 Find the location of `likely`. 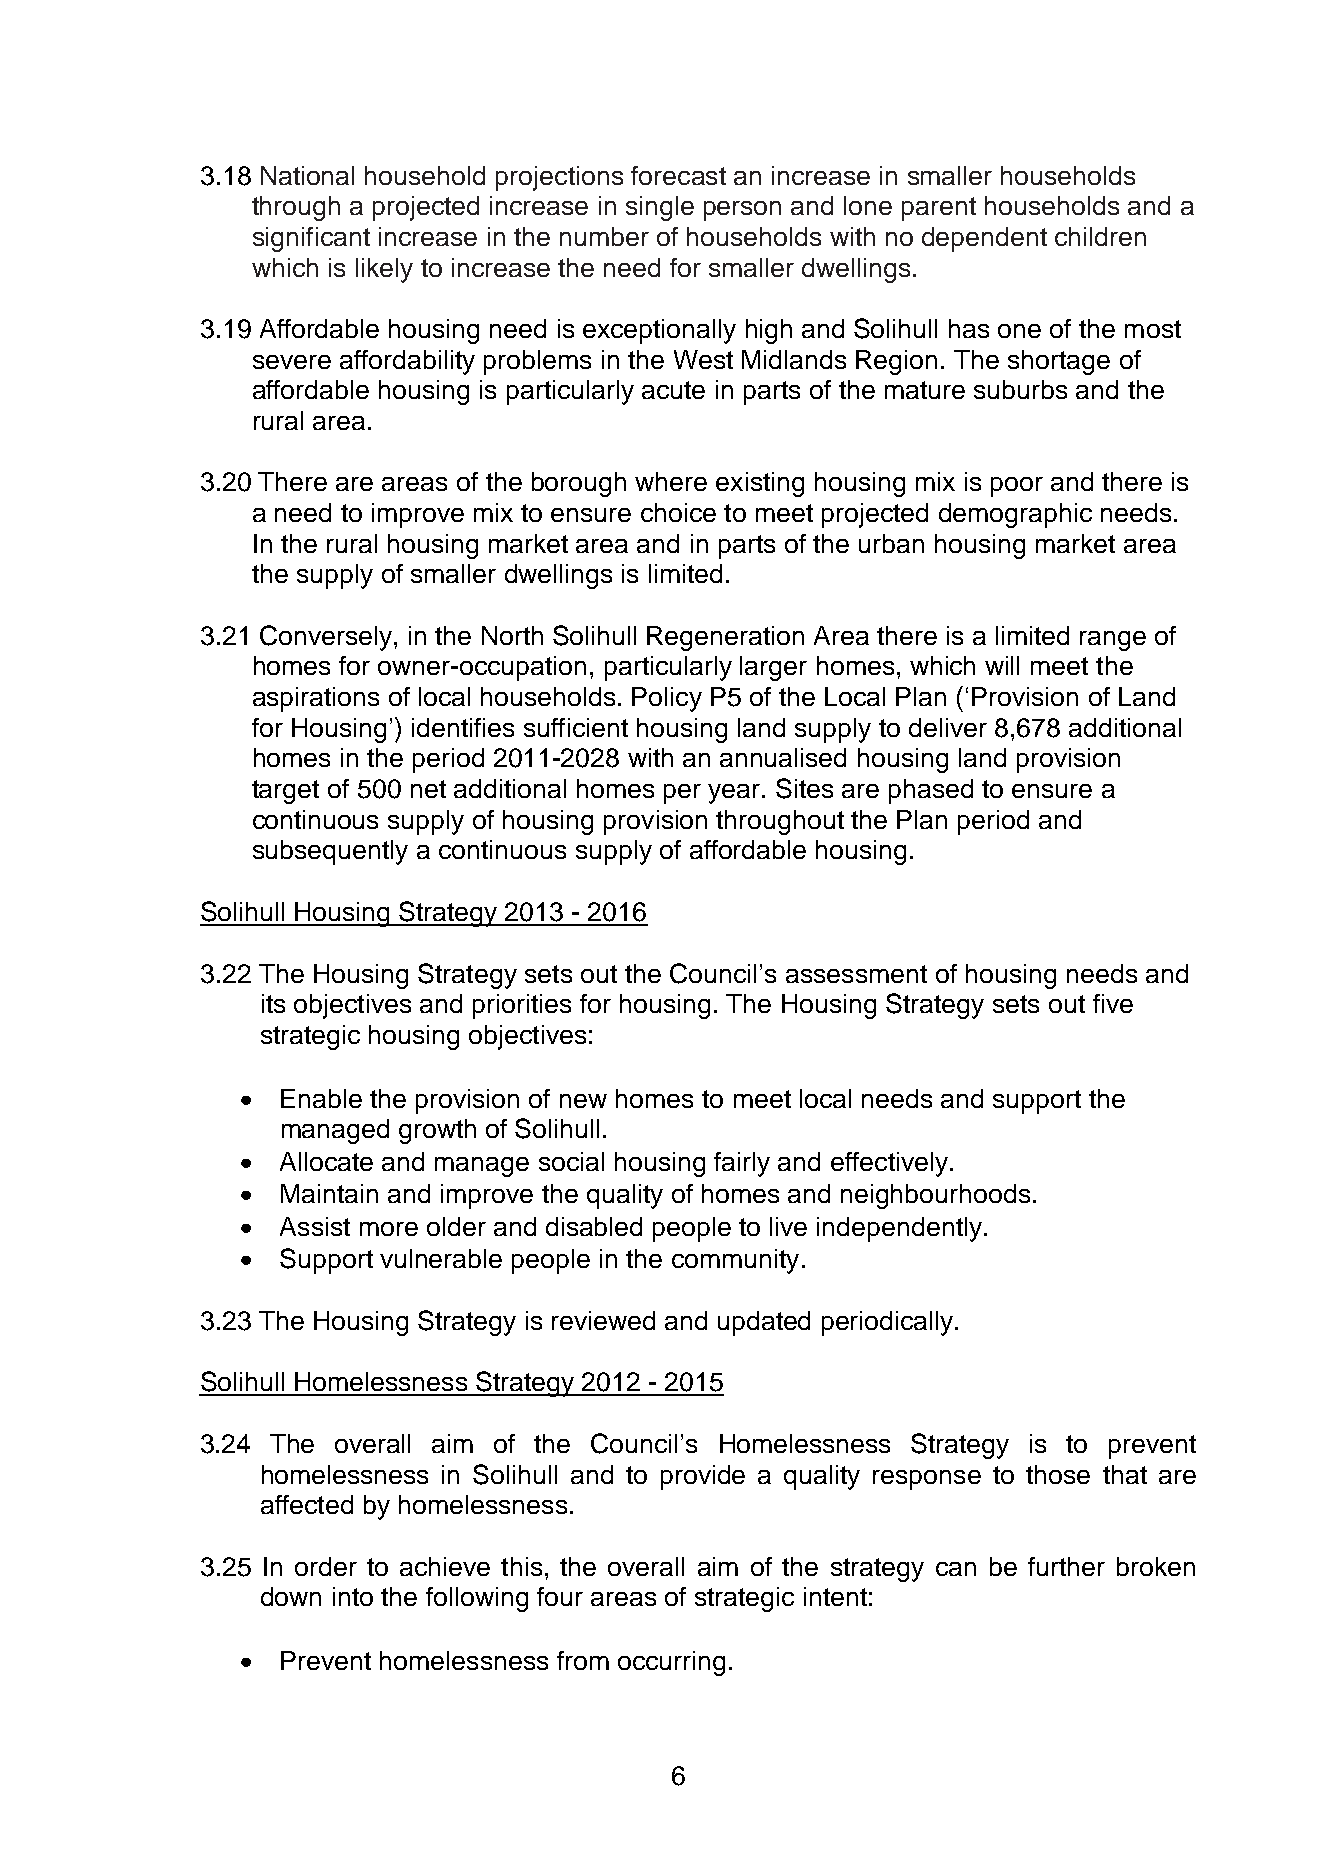

likely is located at coordinates (384, 270).
